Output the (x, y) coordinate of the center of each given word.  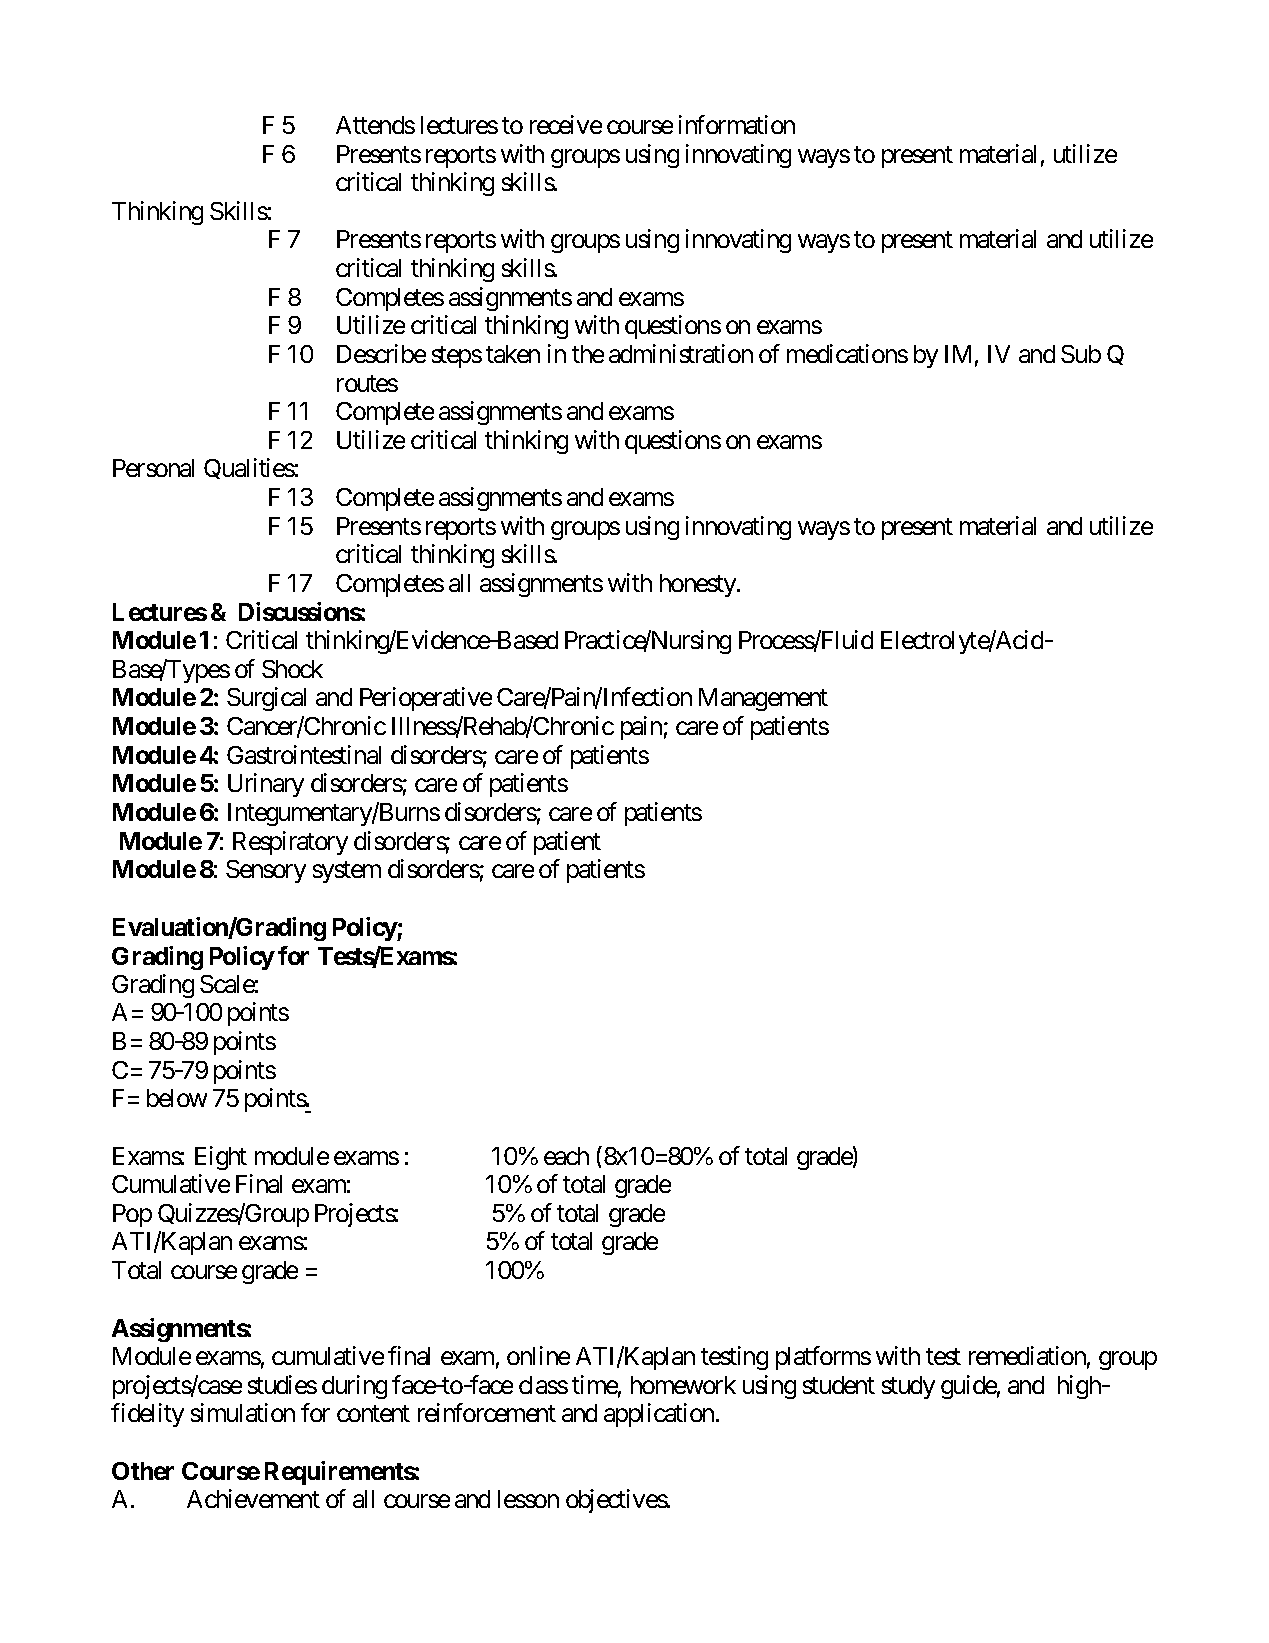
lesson (528, 1499)
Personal (153, 468)
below (177, 1098)
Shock (292, 669)
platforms (823, 1358)
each (566, 1156)
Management (763, 699)
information (737, 124)
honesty (699, 585)
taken (513, 354)
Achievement (253, 1498)
